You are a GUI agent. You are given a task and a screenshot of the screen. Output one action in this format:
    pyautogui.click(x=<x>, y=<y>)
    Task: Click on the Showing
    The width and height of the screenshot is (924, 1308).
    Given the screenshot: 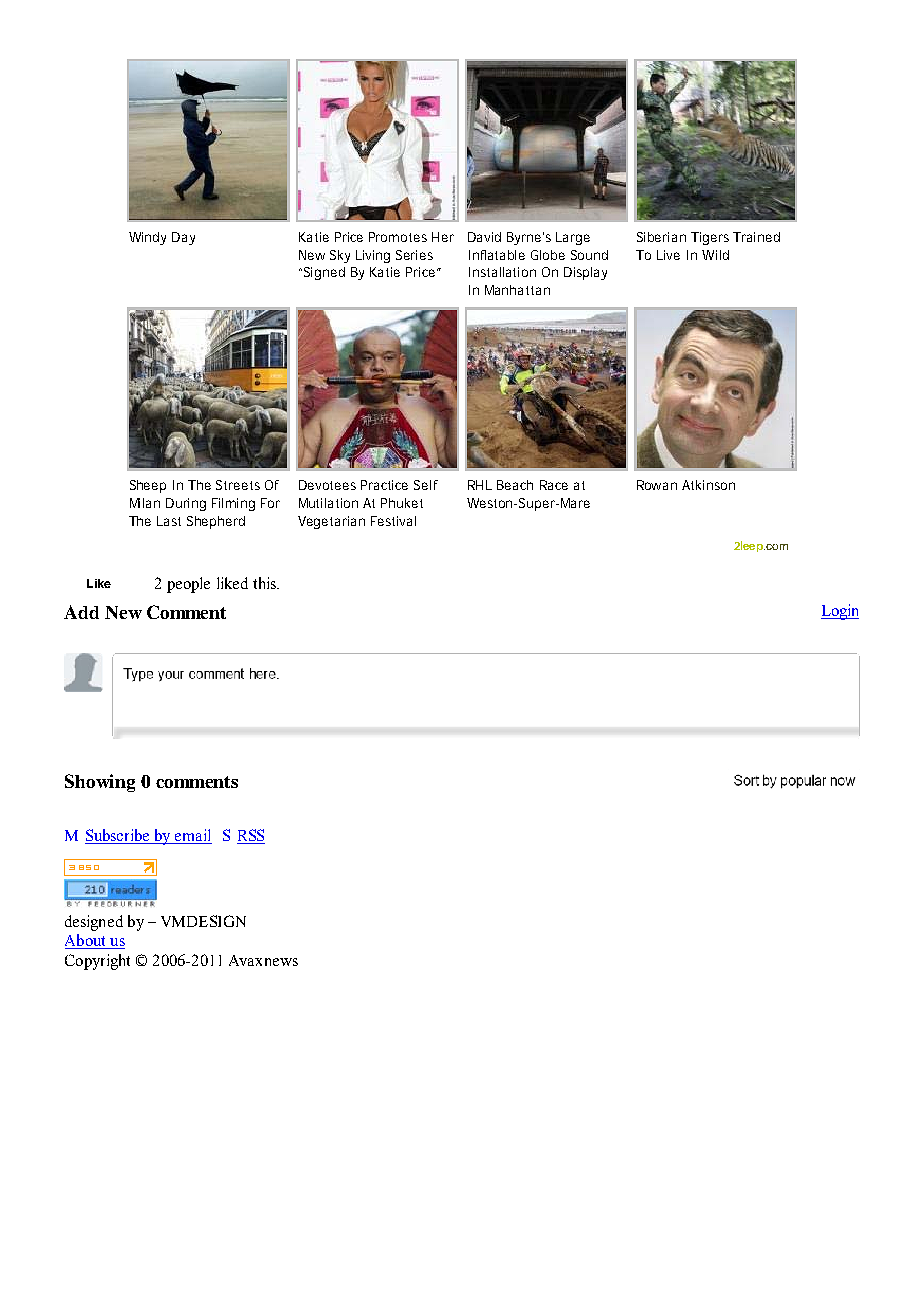 What is the action you would take?
    pyautogui.click(x=100, y=783)
